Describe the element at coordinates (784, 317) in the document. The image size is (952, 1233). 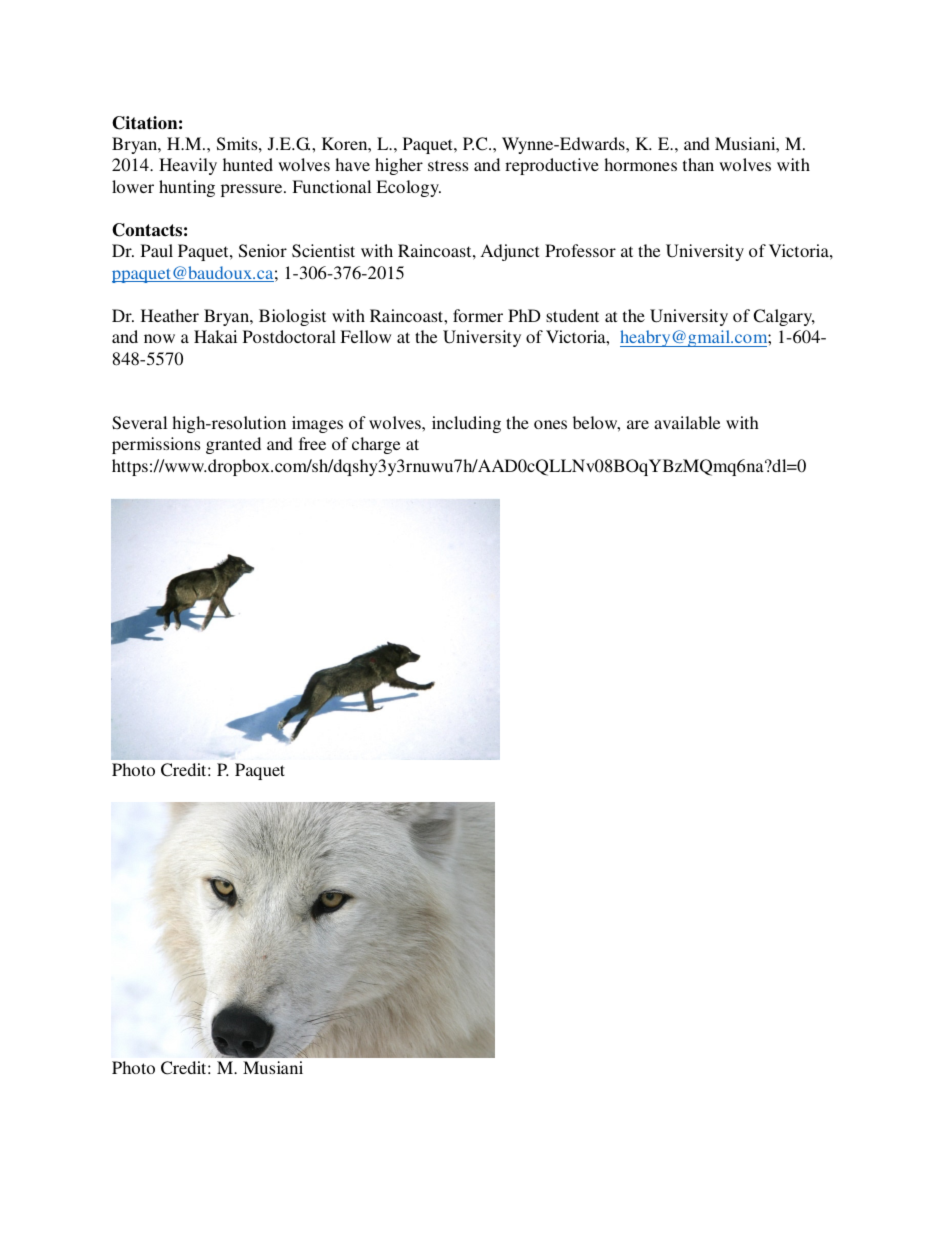
I see `Calgary` at that location.
